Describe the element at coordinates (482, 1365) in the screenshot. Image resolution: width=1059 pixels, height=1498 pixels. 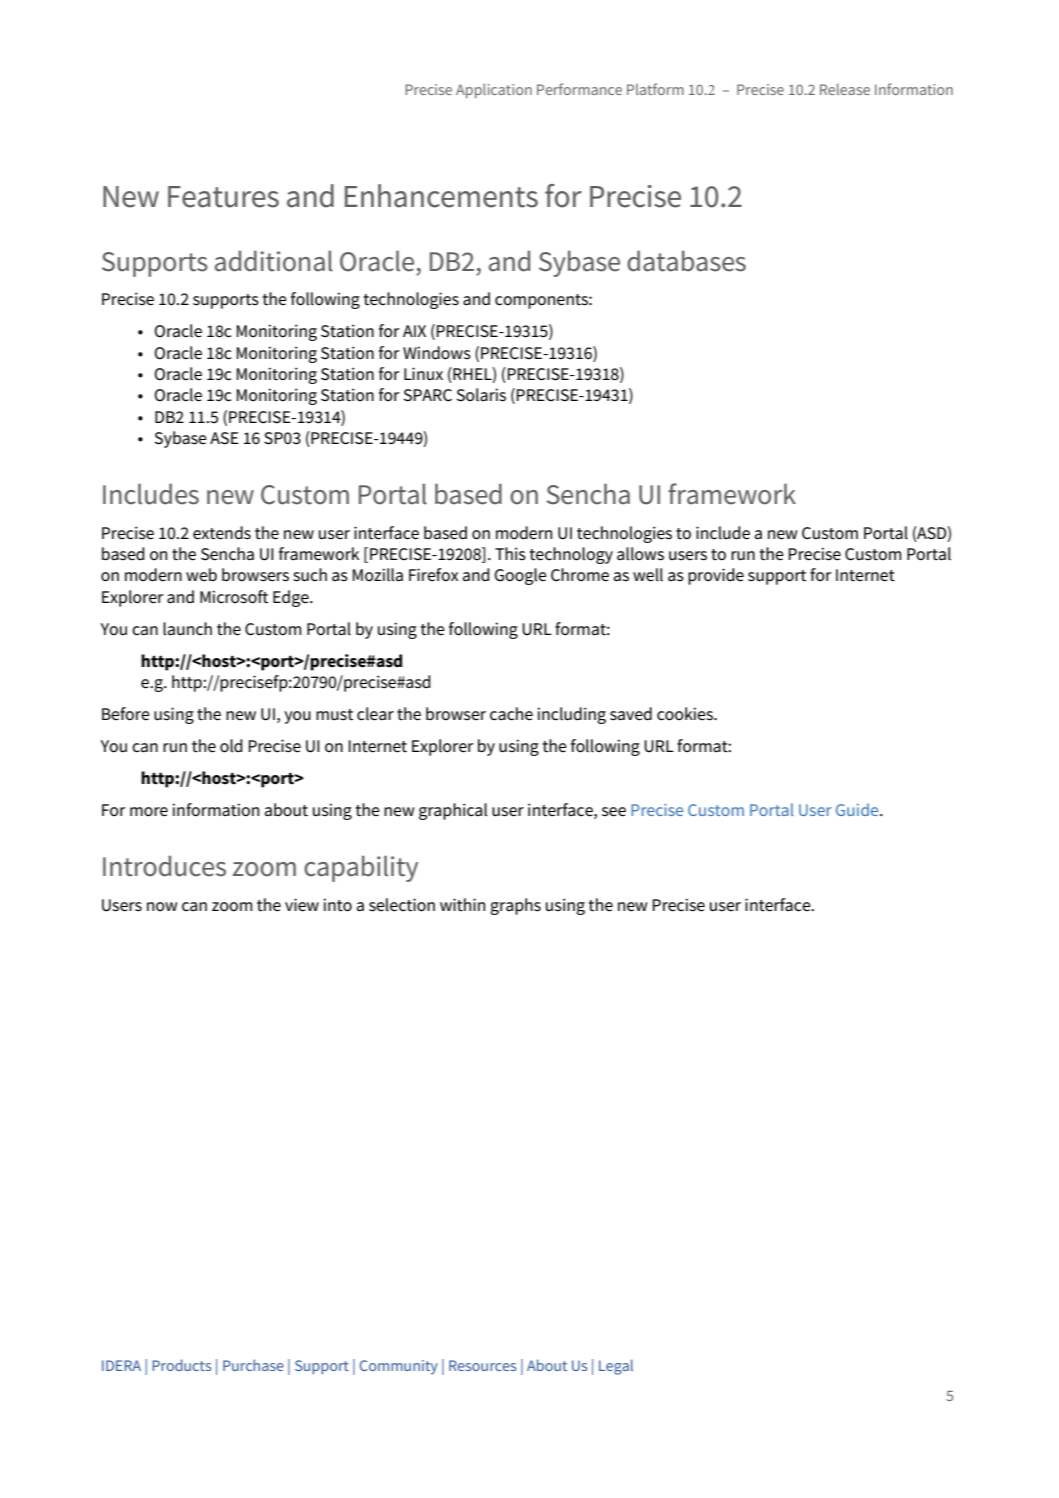
I see `Resources` at that location.
